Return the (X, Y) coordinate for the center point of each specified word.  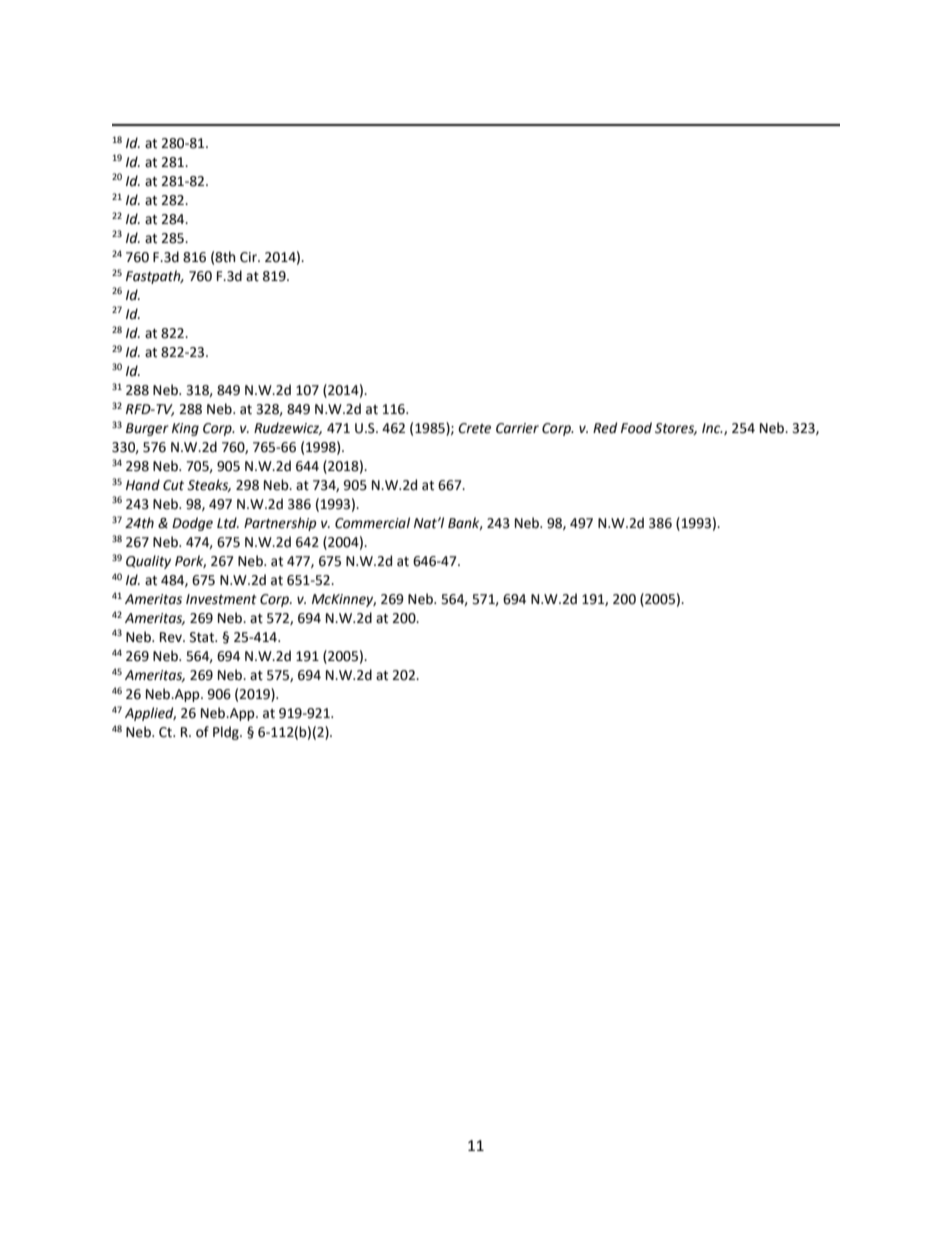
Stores (676, 429)
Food (636, 428)
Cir (249, 257)
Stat (203, 637)
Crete (474, 428)
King (185, 429)
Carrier (517, 428)
